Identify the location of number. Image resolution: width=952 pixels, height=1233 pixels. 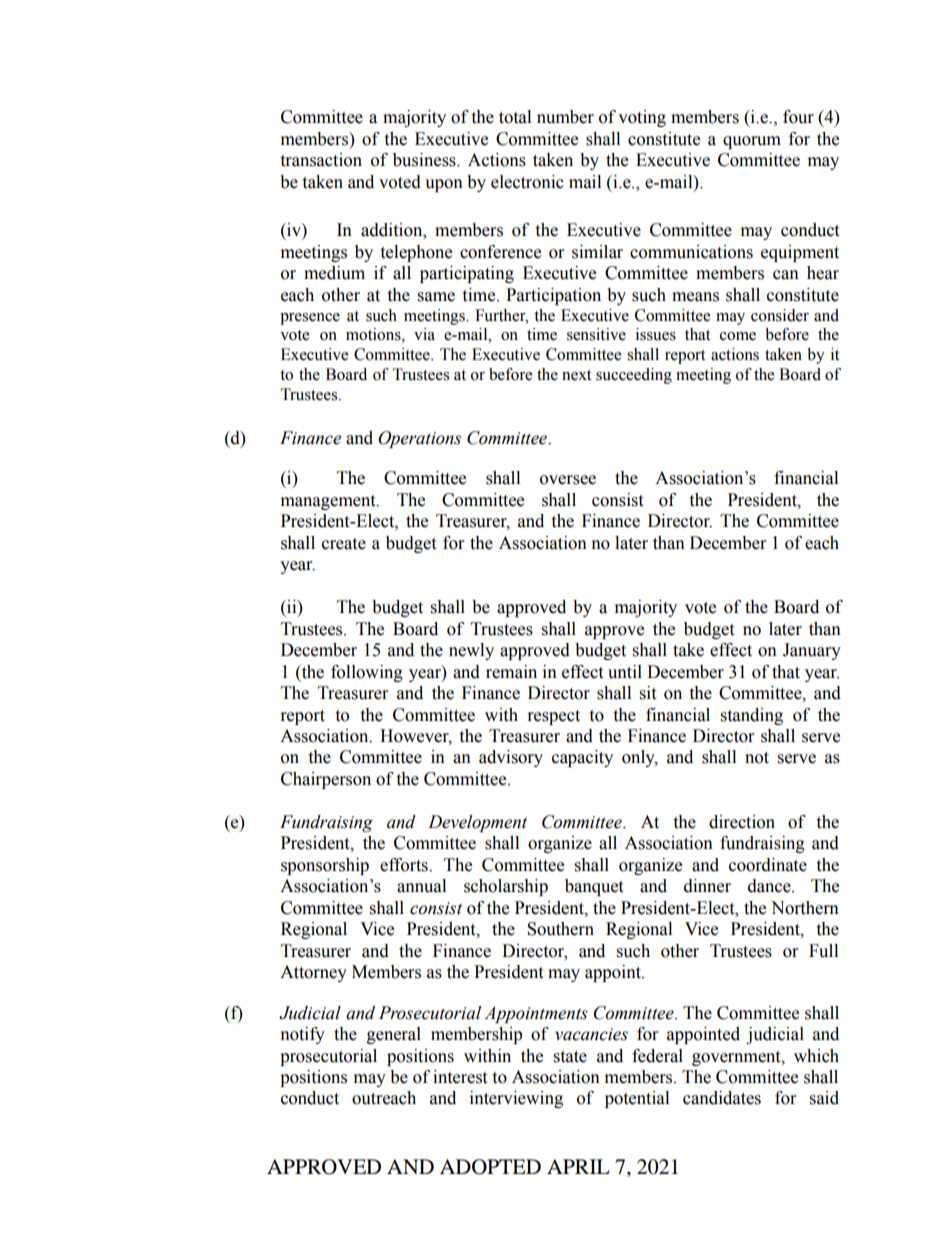
(565, 117).
